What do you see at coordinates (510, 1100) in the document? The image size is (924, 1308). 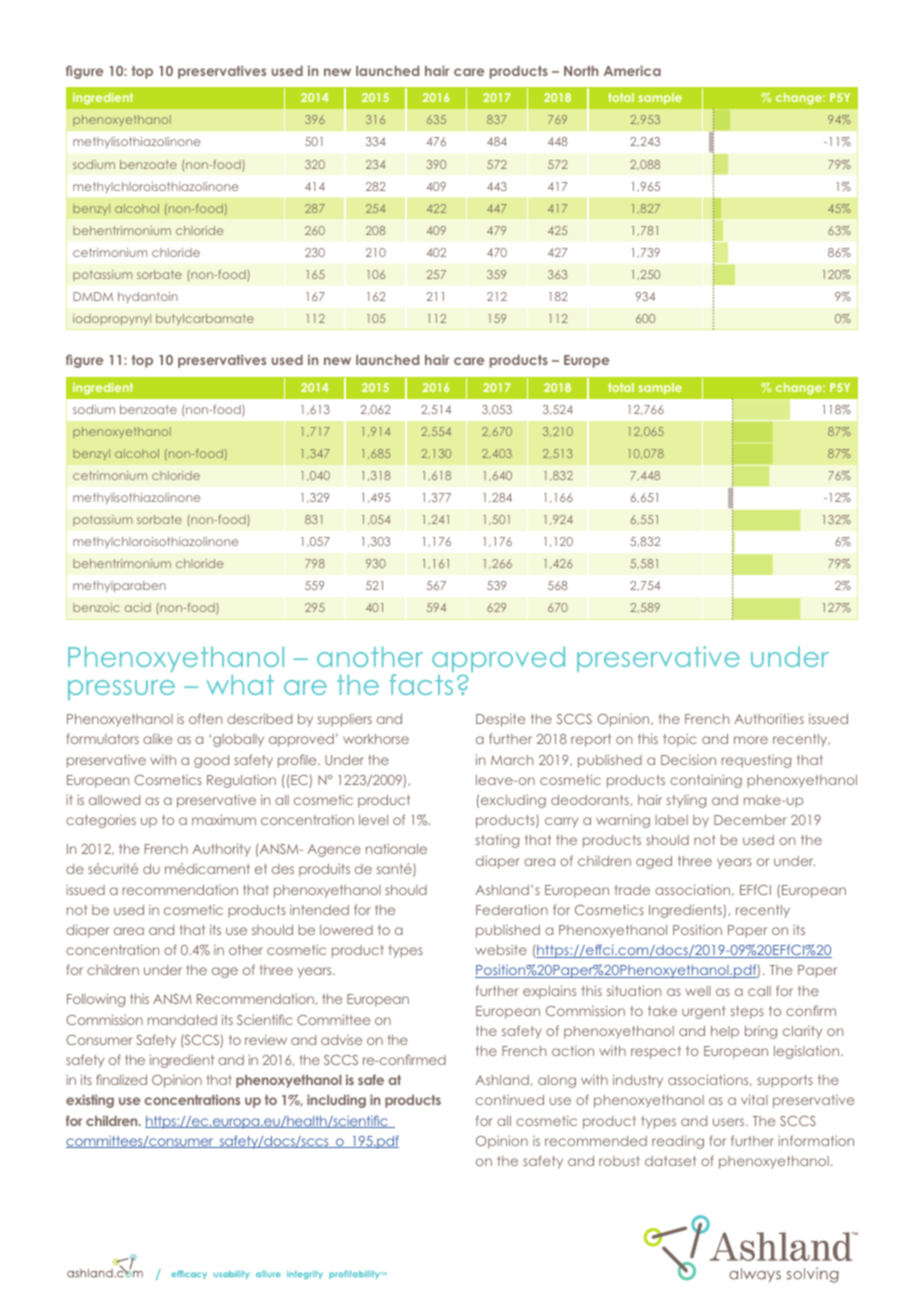 I see `continued` at bounding box center [510, 1100].
